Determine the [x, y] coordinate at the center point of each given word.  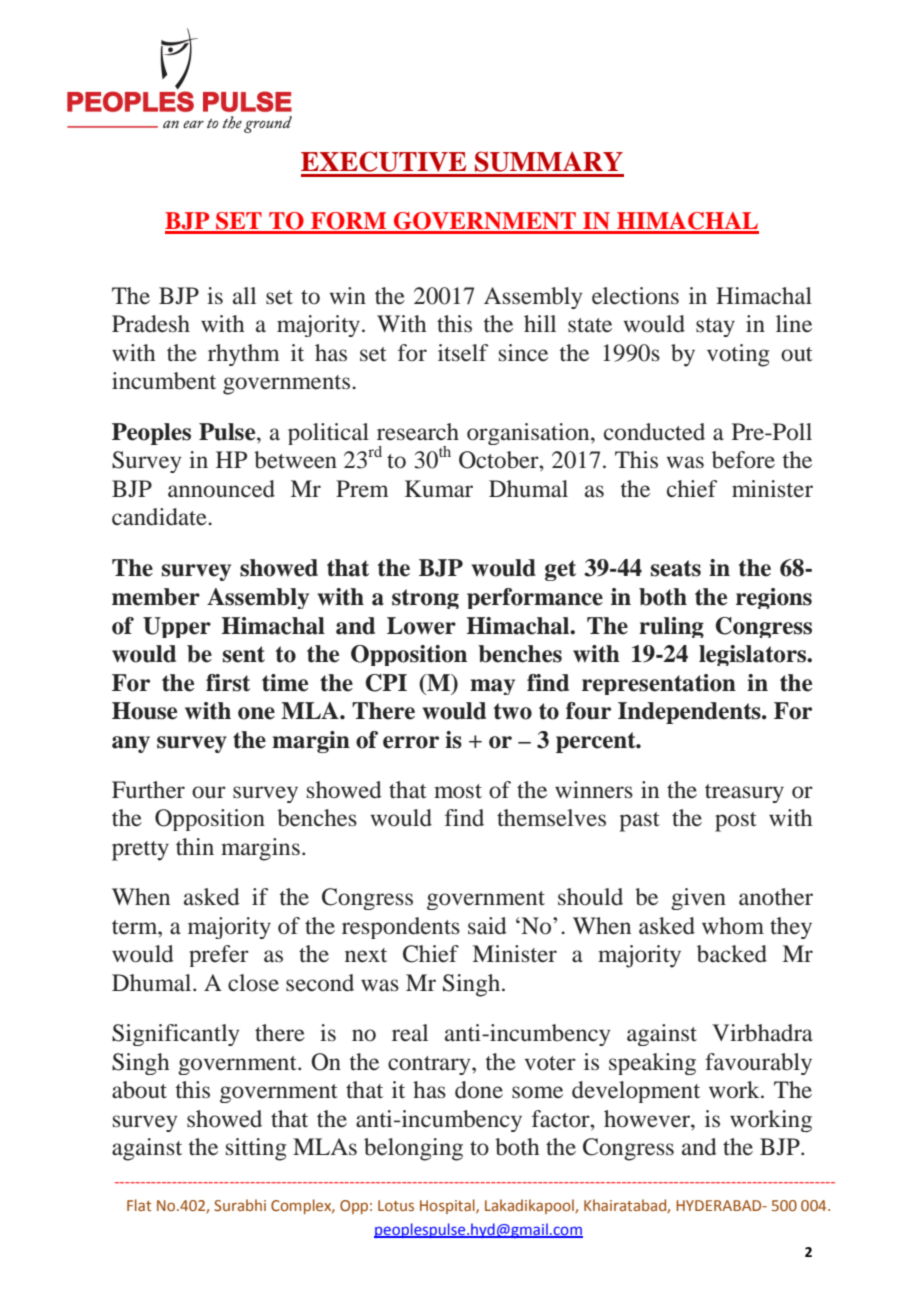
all [244, 296]
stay [715, 327]
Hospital [448, 1206]
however [648, 1119]
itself [463, 353]
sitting [256, 1149]
